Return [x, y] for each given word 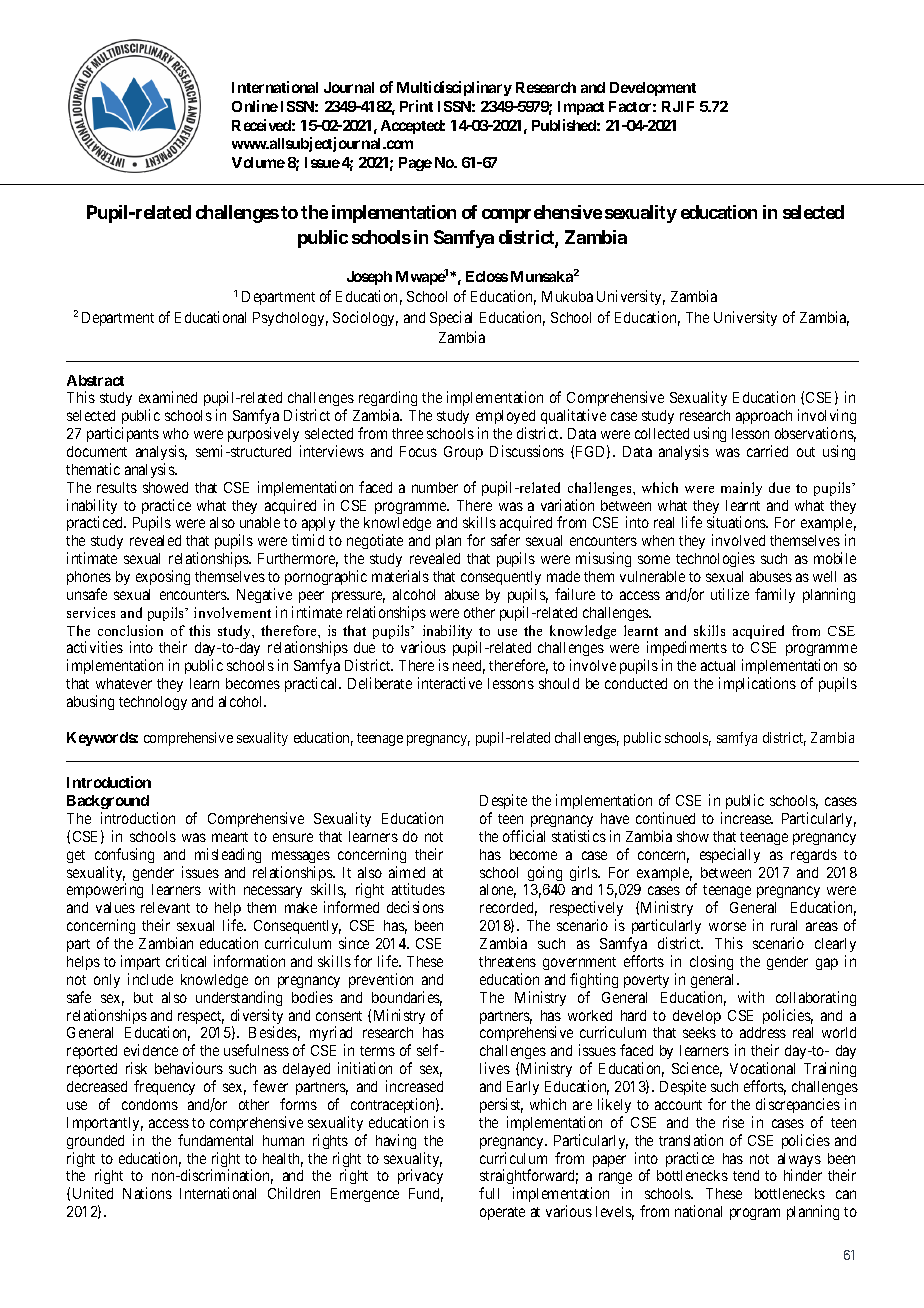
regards [814, 856]
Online [255, 106]
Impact [581, 108]
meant [230, 837]
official [524, 836]
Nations [147, 1193]
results [117, 487]
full [489, 1193]
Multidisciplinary [454, 88]
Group [463, 453]
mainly [741, 489]
